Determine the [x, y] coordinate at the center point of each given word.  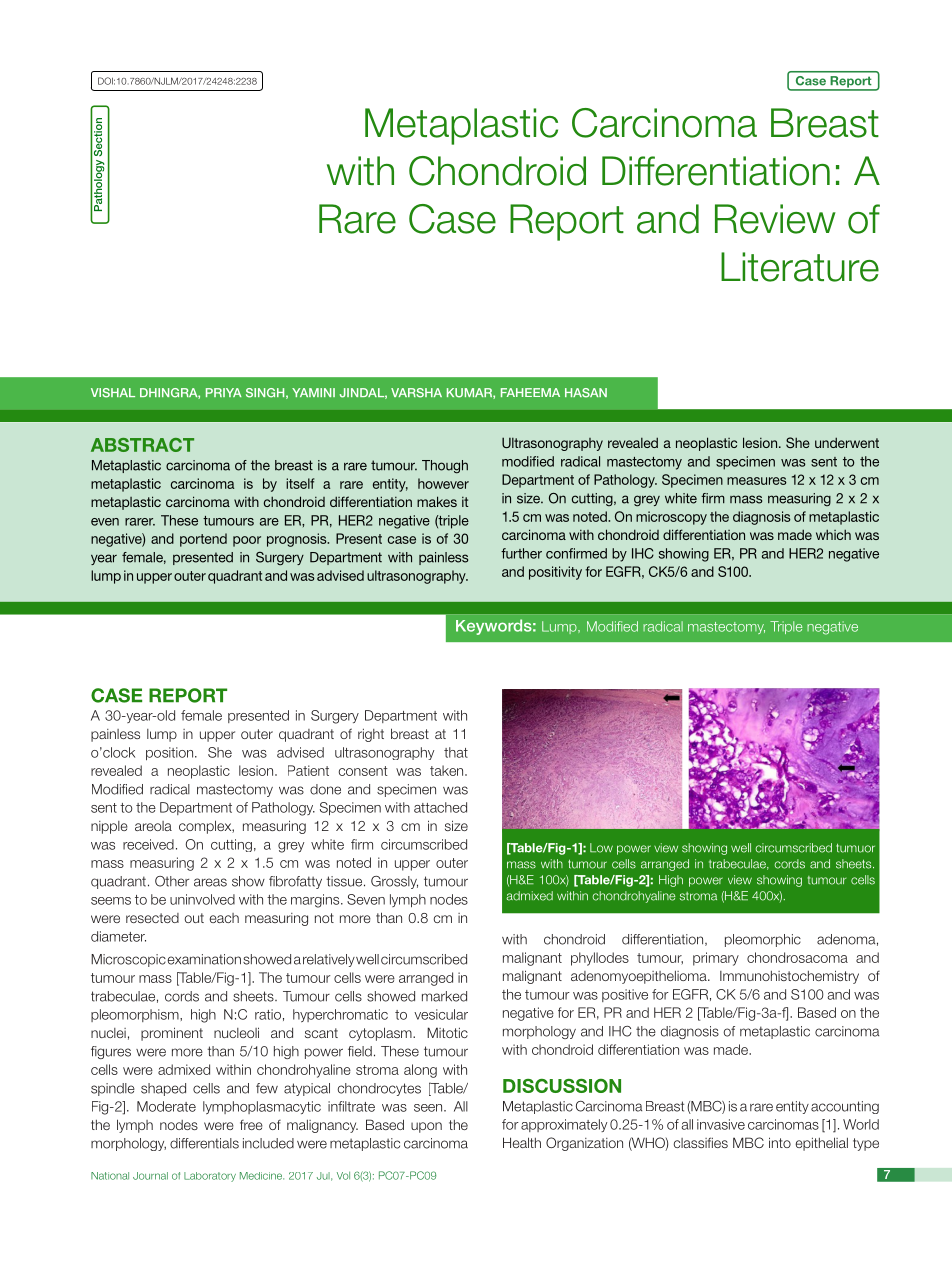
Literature [800, 267]
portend [203, 540]
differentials [204, 1143]
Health [522, 1142]
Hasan [586, 393]
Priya [224, 392]
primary [716, 959]
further [521, 553]
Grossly [394, 882]
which [833, 534]
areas [210, 882]
